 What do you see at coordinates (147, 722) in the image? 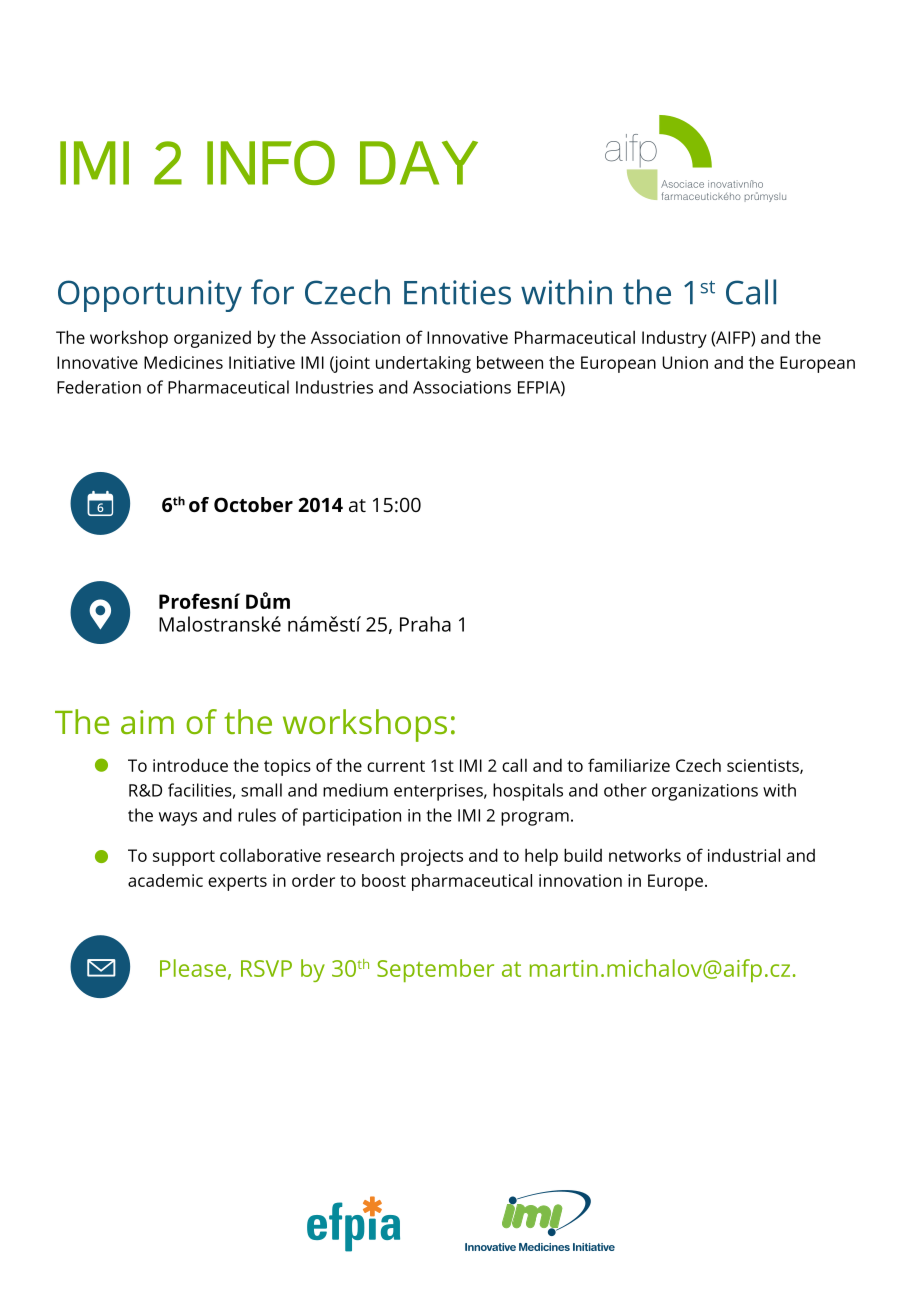
I see `aim` at bounding box center [147, 722].
